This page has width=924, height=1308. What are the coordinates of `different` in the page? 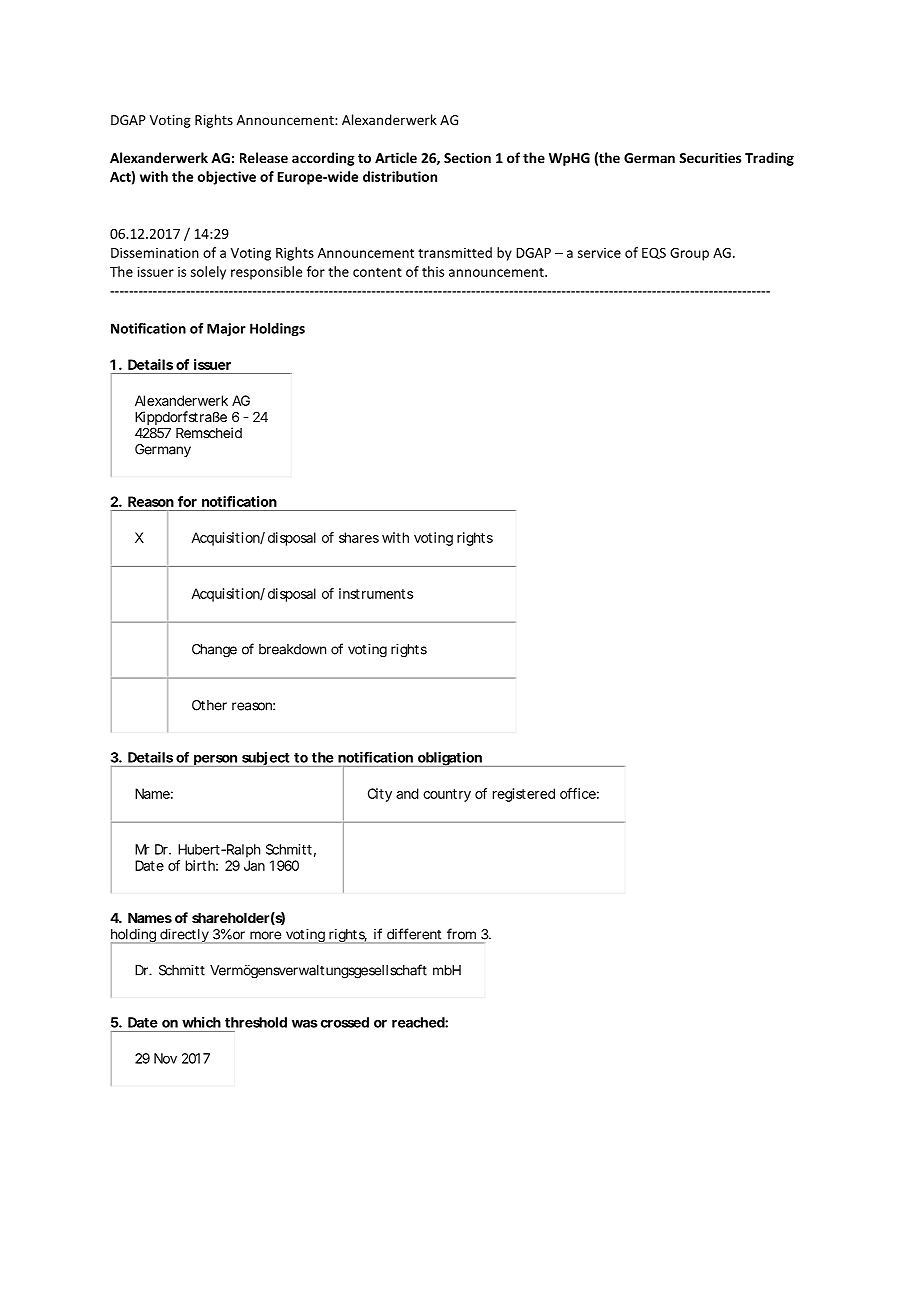 It's located at (414, 934).
